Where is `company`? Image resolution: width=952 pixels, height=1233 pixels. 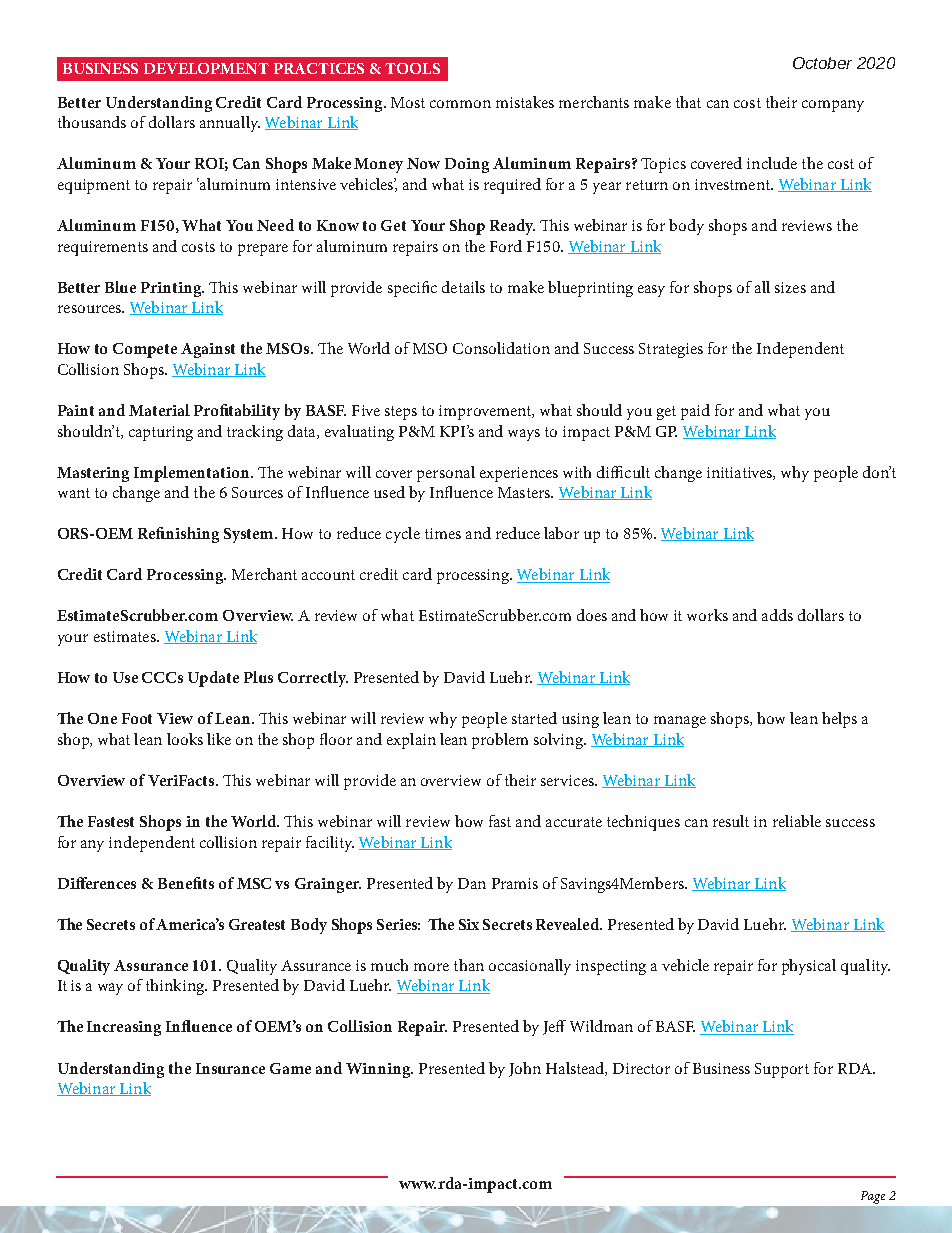 company is located at coordinates (833, 106).
